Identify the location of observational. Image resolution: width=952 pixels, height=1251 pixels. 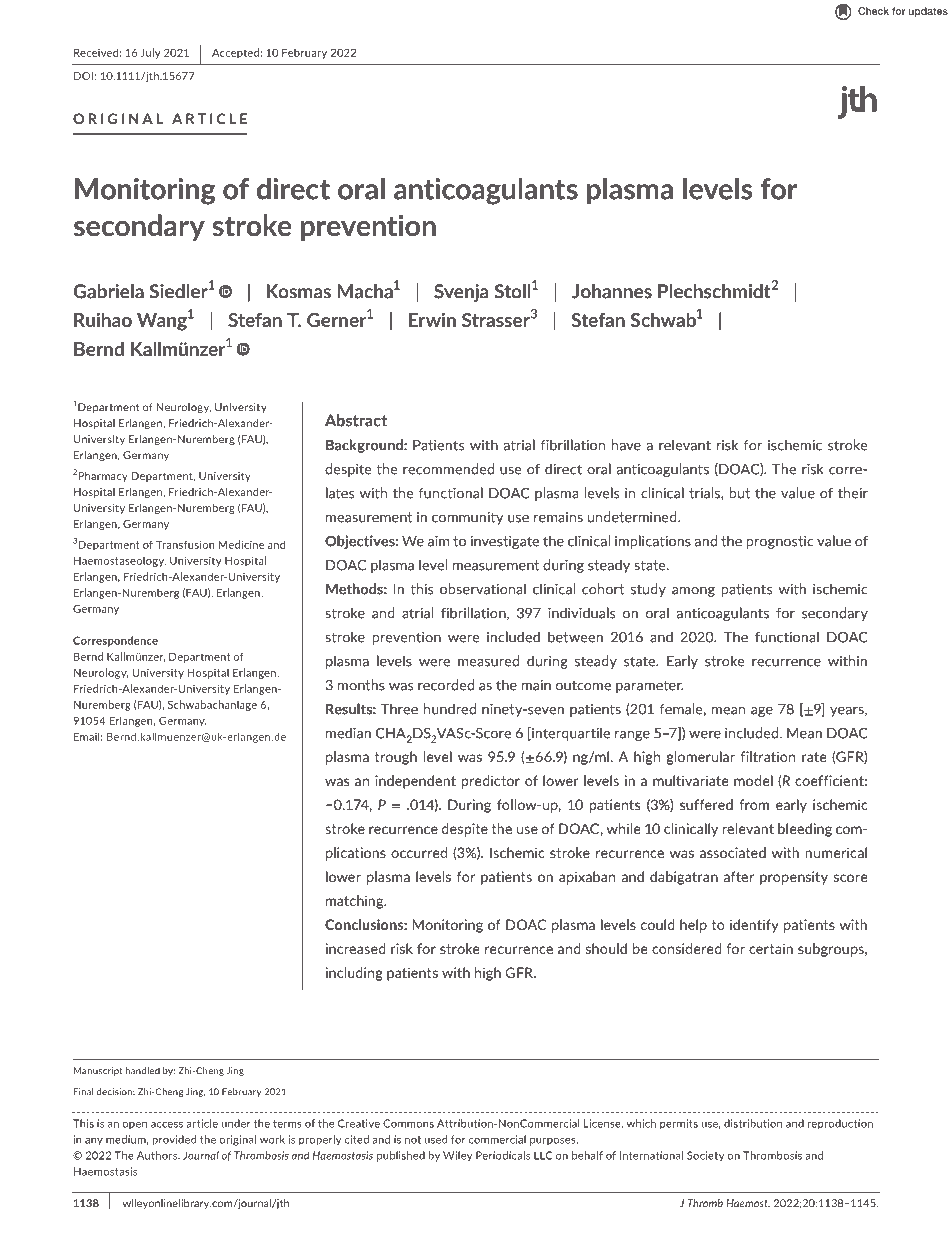
(483, 589).
